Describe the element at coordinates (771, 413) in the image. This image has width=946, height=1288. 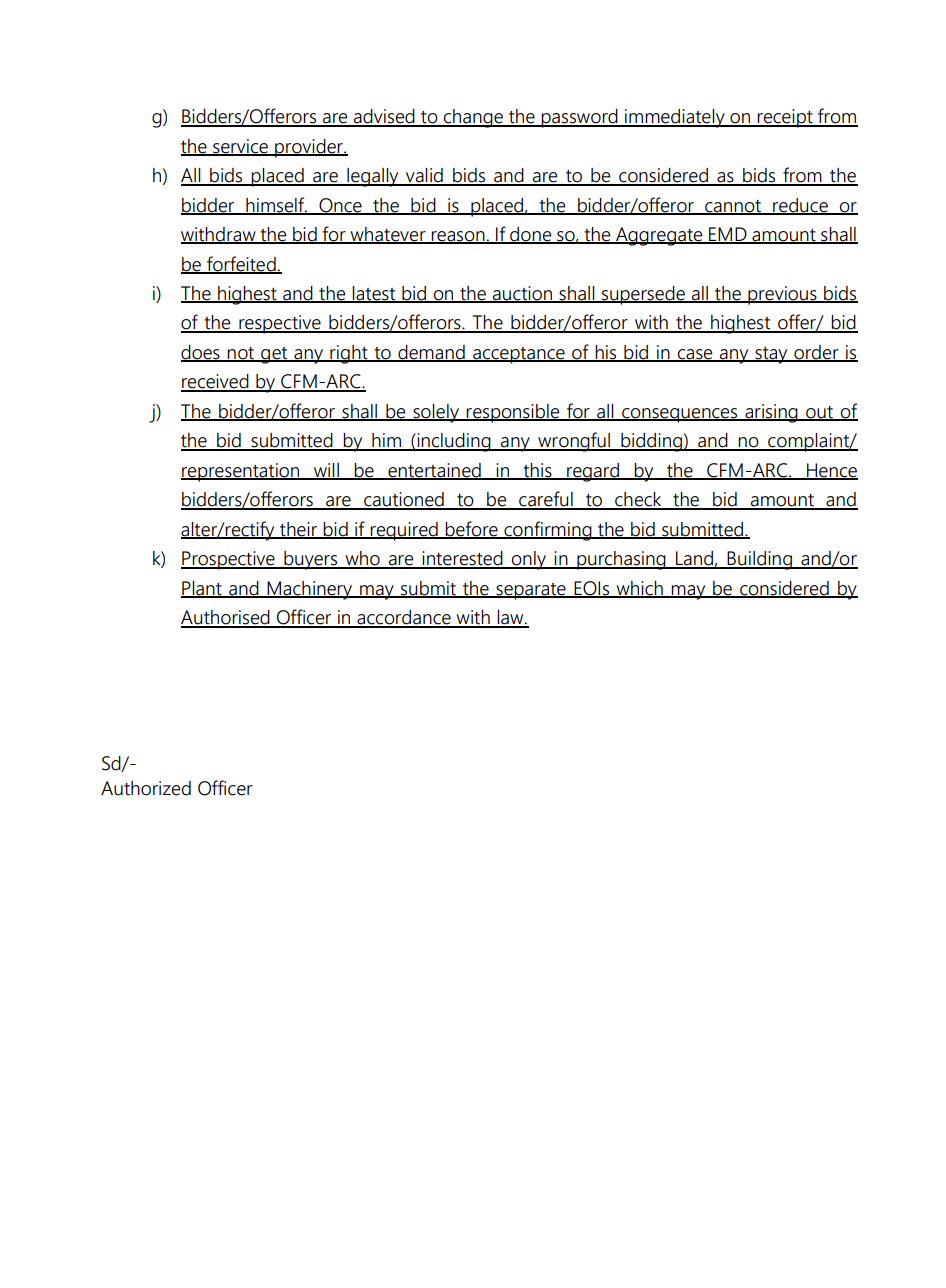
I see `arising` at that location.
